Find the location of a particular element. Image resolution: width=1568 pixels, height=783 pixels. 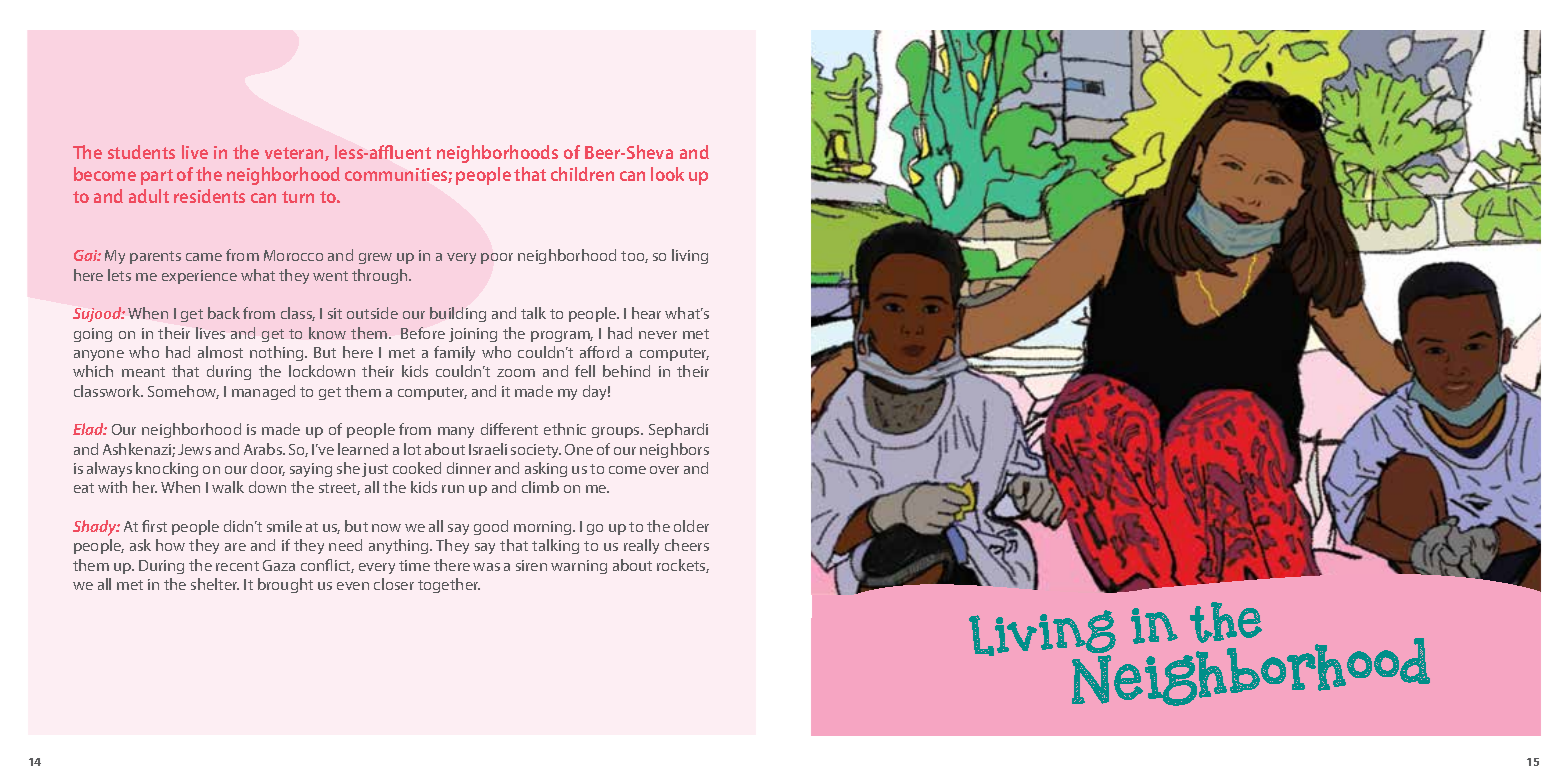

closer is located at coordinates (394, 584).
